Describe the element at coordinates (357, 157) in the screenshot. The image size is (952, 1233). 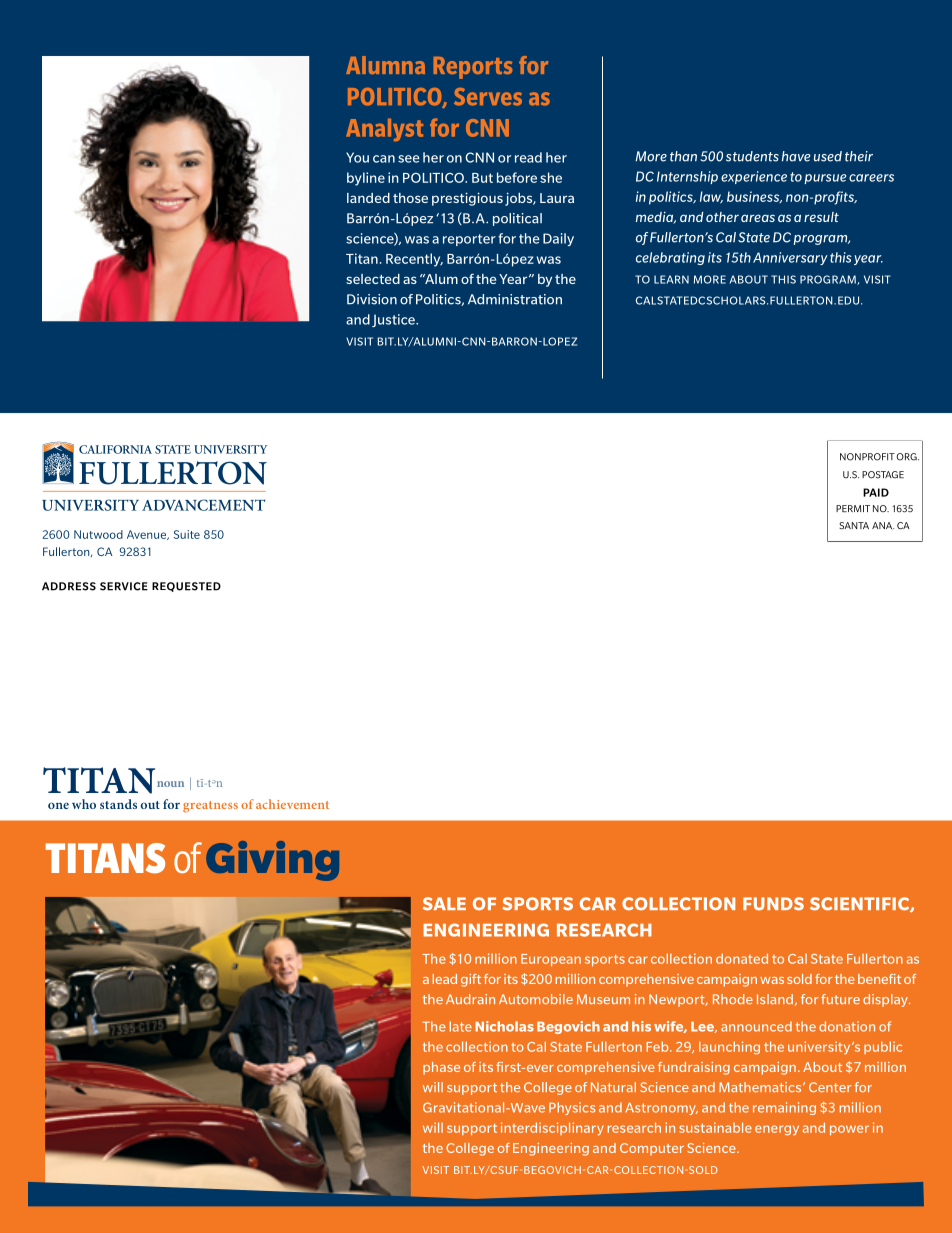
I see `You` at that location.
